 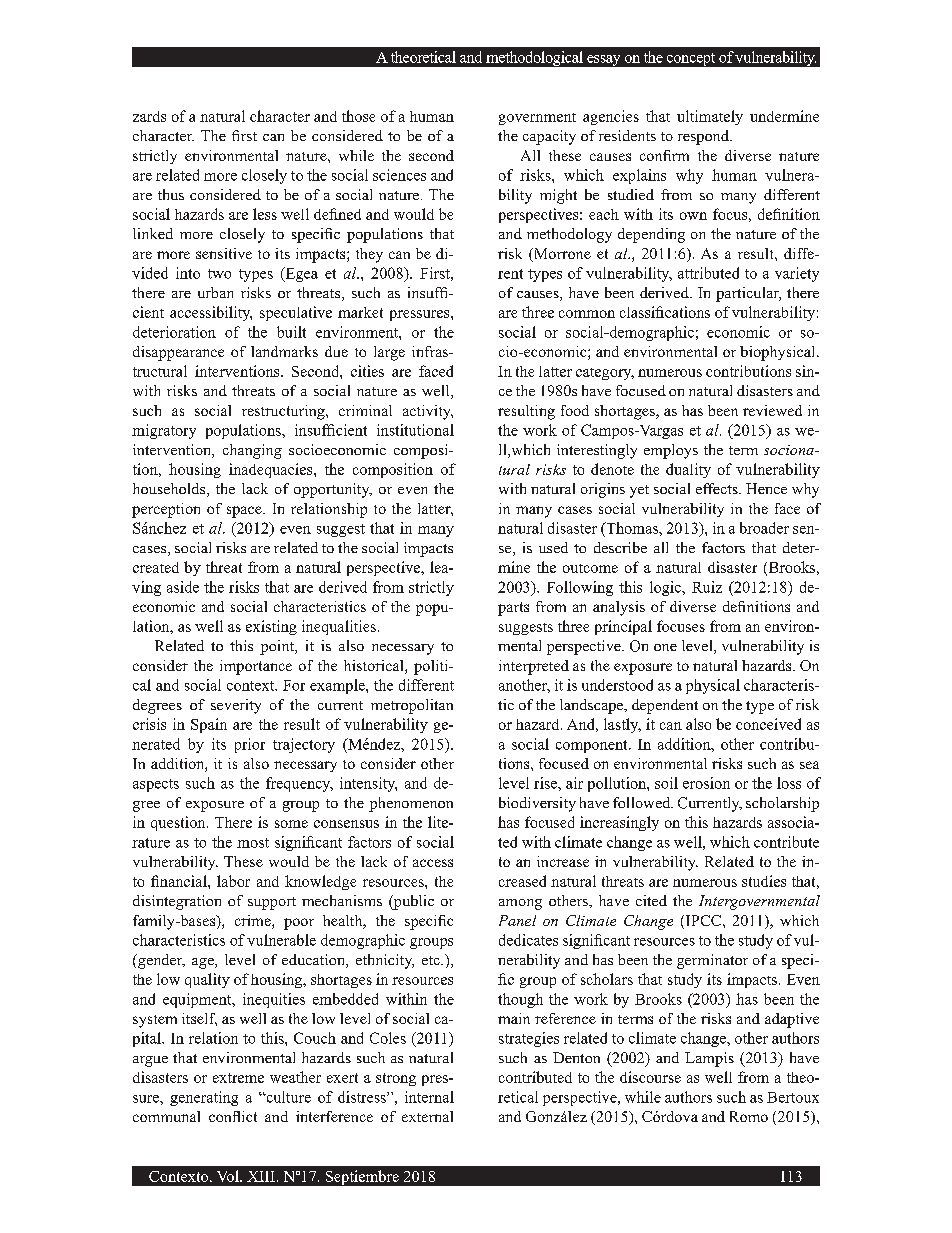 What do you see at coordinates (704, 137) in the screenshot?
I see `respond` at bounding box center [704, 137].
